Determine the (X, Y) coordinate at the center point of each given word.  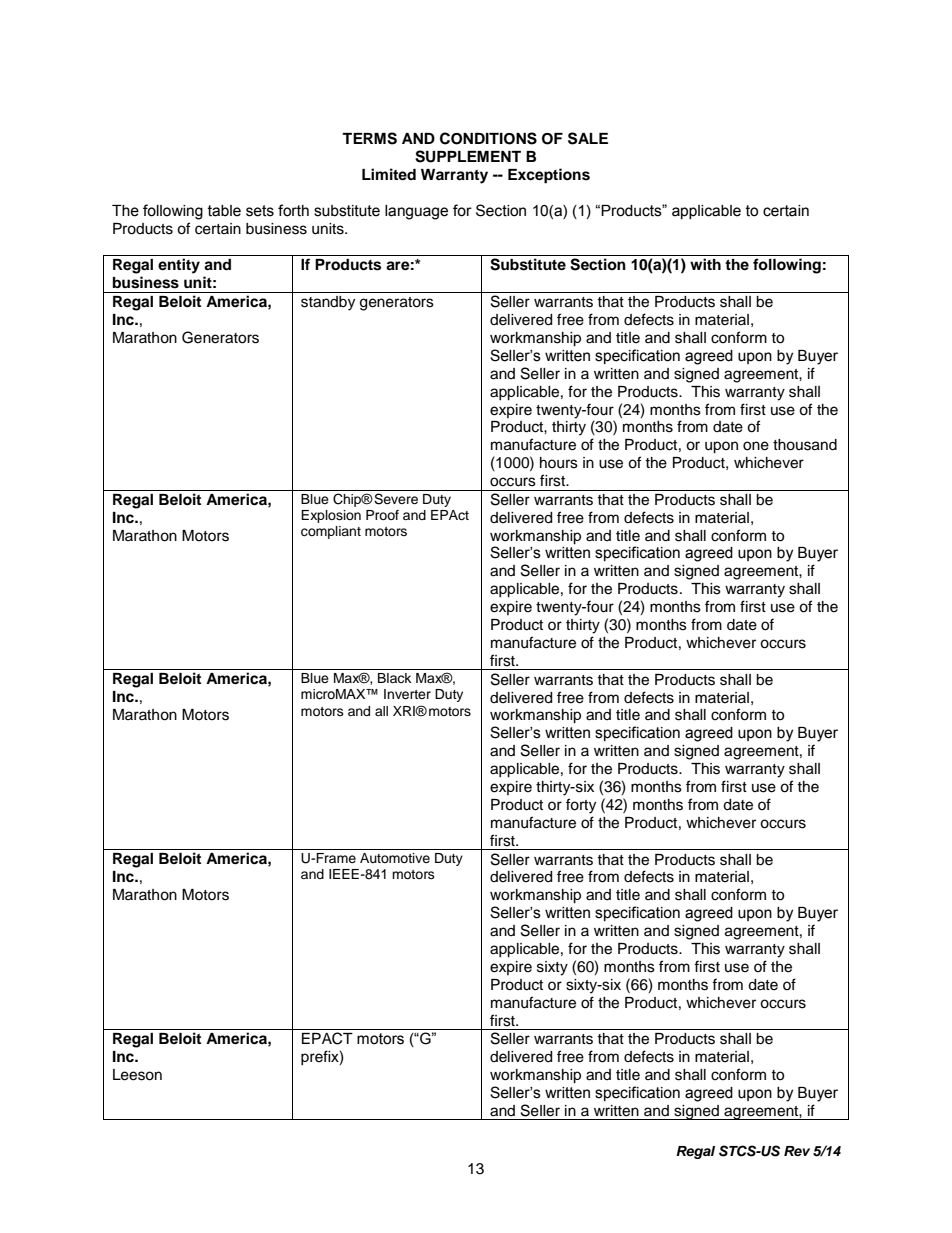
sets (260, 211)
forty (581, 806)
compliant (331, 532)
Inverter (407, 694)
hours (559, 463)
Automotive (395, 858)
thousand (805, 445)
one (756, 446)
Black (394, 678)
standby (328, 303)
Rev (797, 1151)
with (705, 264)
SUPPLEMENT (468, 156)
